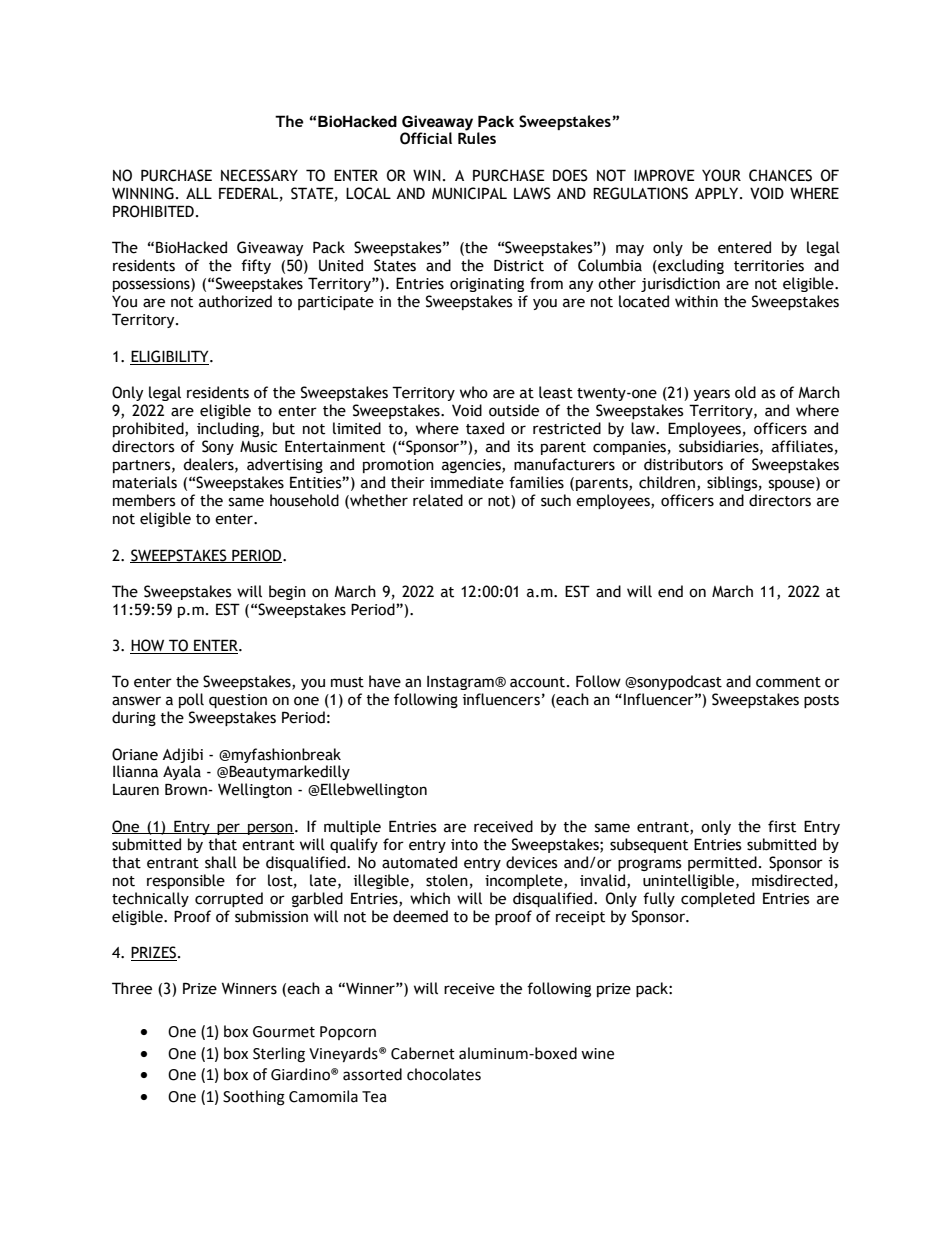 The width and height of the screenshot is (952, 1233). Describe the element at coordinates (259, 175) in the screenshot. I see `NECESSARY` at that location.
